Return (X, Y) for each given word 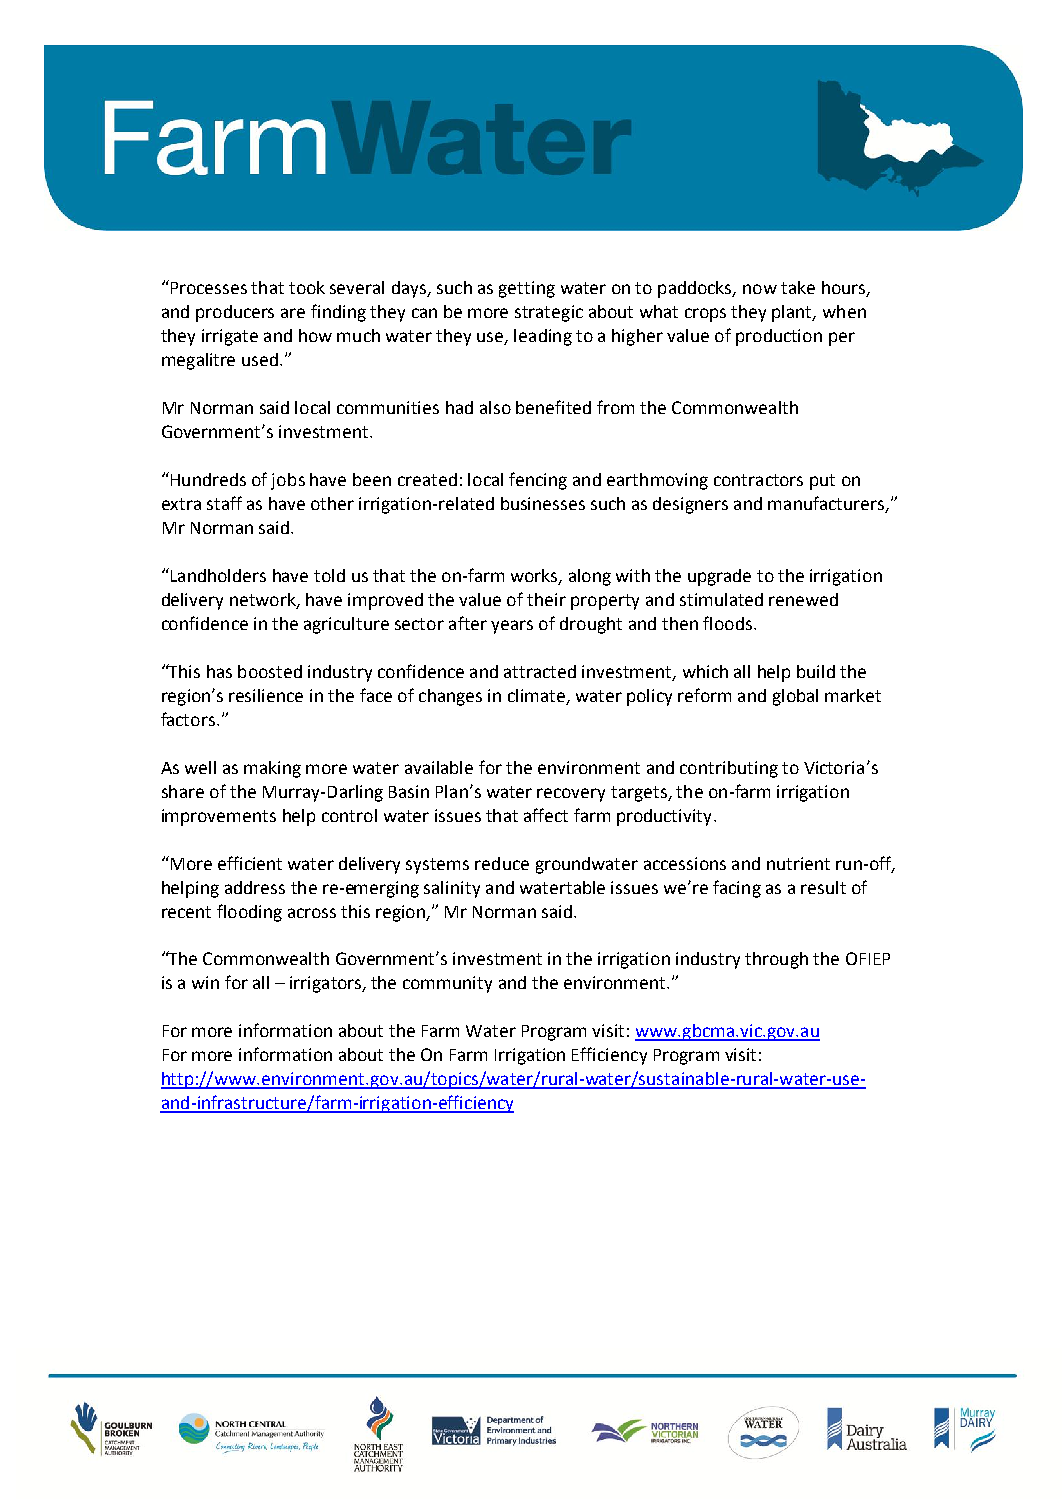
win (205, 982)
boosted (270, 671)
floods (729, 623)
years (512, 627)
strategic (549, 313)
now (760, 289)
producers (235, 313)
